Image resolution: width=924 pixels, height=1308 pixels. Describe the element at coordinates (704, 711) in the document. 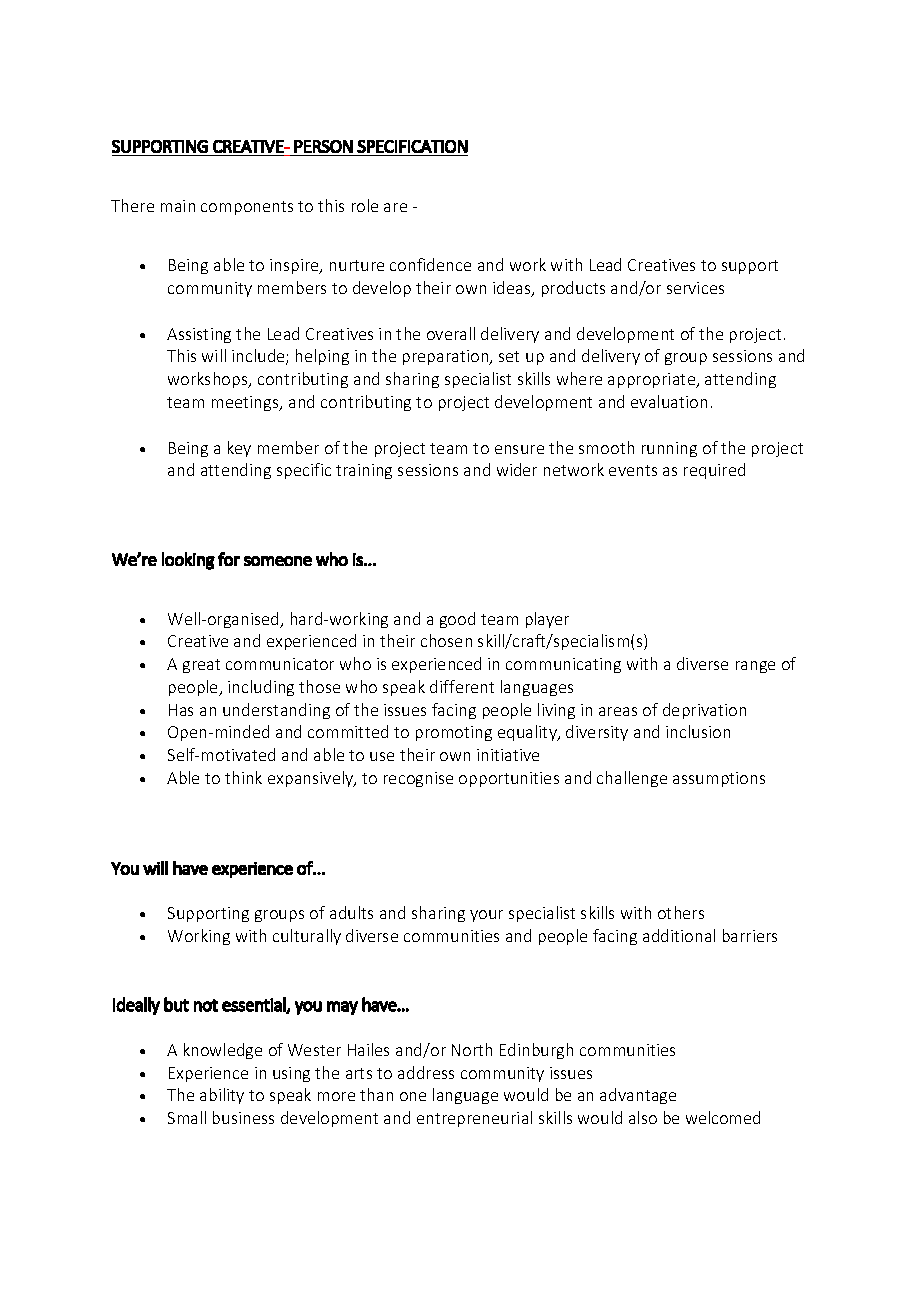

I see `deprivation` at that location.
